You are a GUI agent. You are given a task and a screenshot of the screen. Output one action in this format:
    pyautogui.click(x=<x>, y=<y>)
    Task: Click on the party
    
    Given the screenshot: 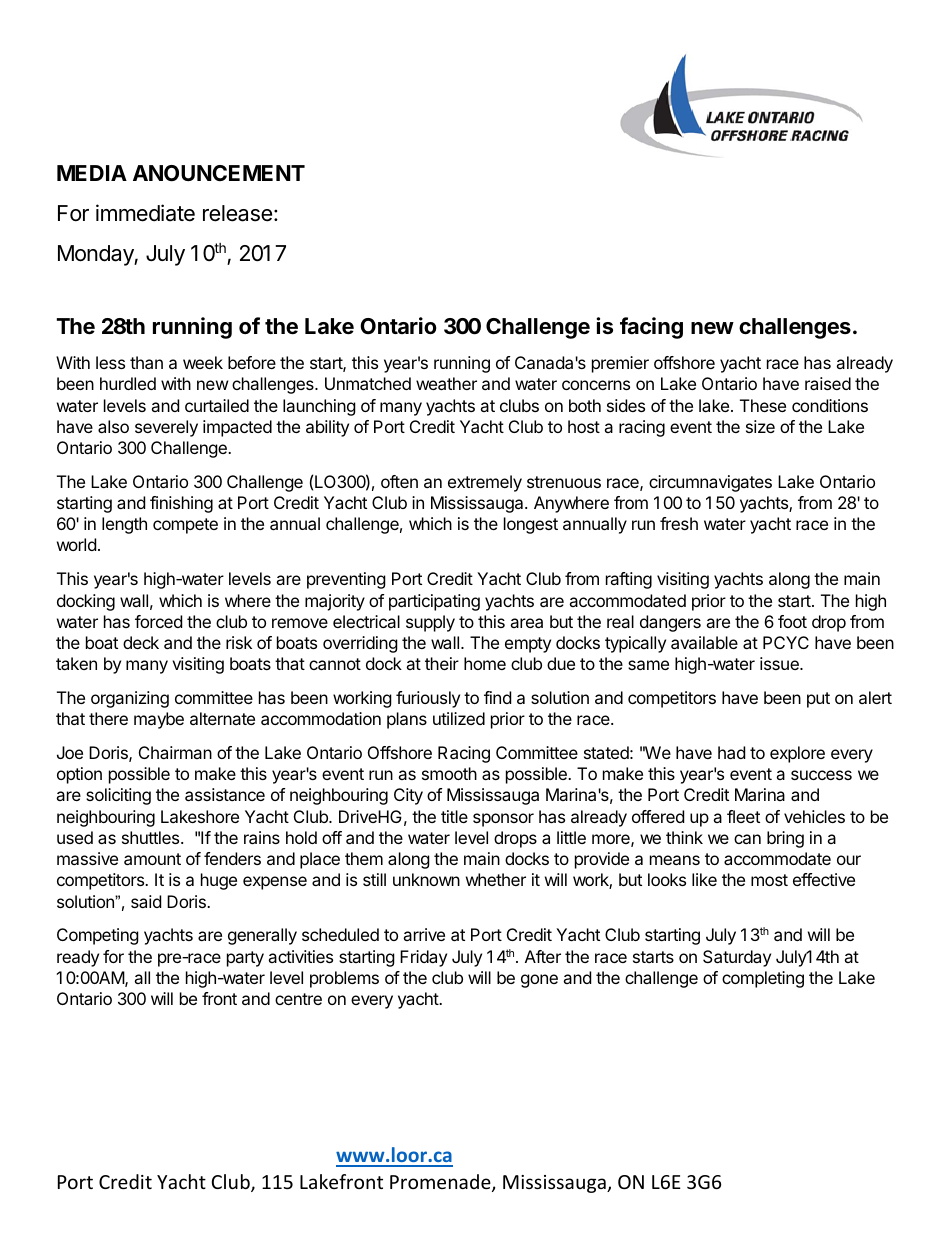 What is the action you would take?
    pyautogui.click(x=245, y=959)
